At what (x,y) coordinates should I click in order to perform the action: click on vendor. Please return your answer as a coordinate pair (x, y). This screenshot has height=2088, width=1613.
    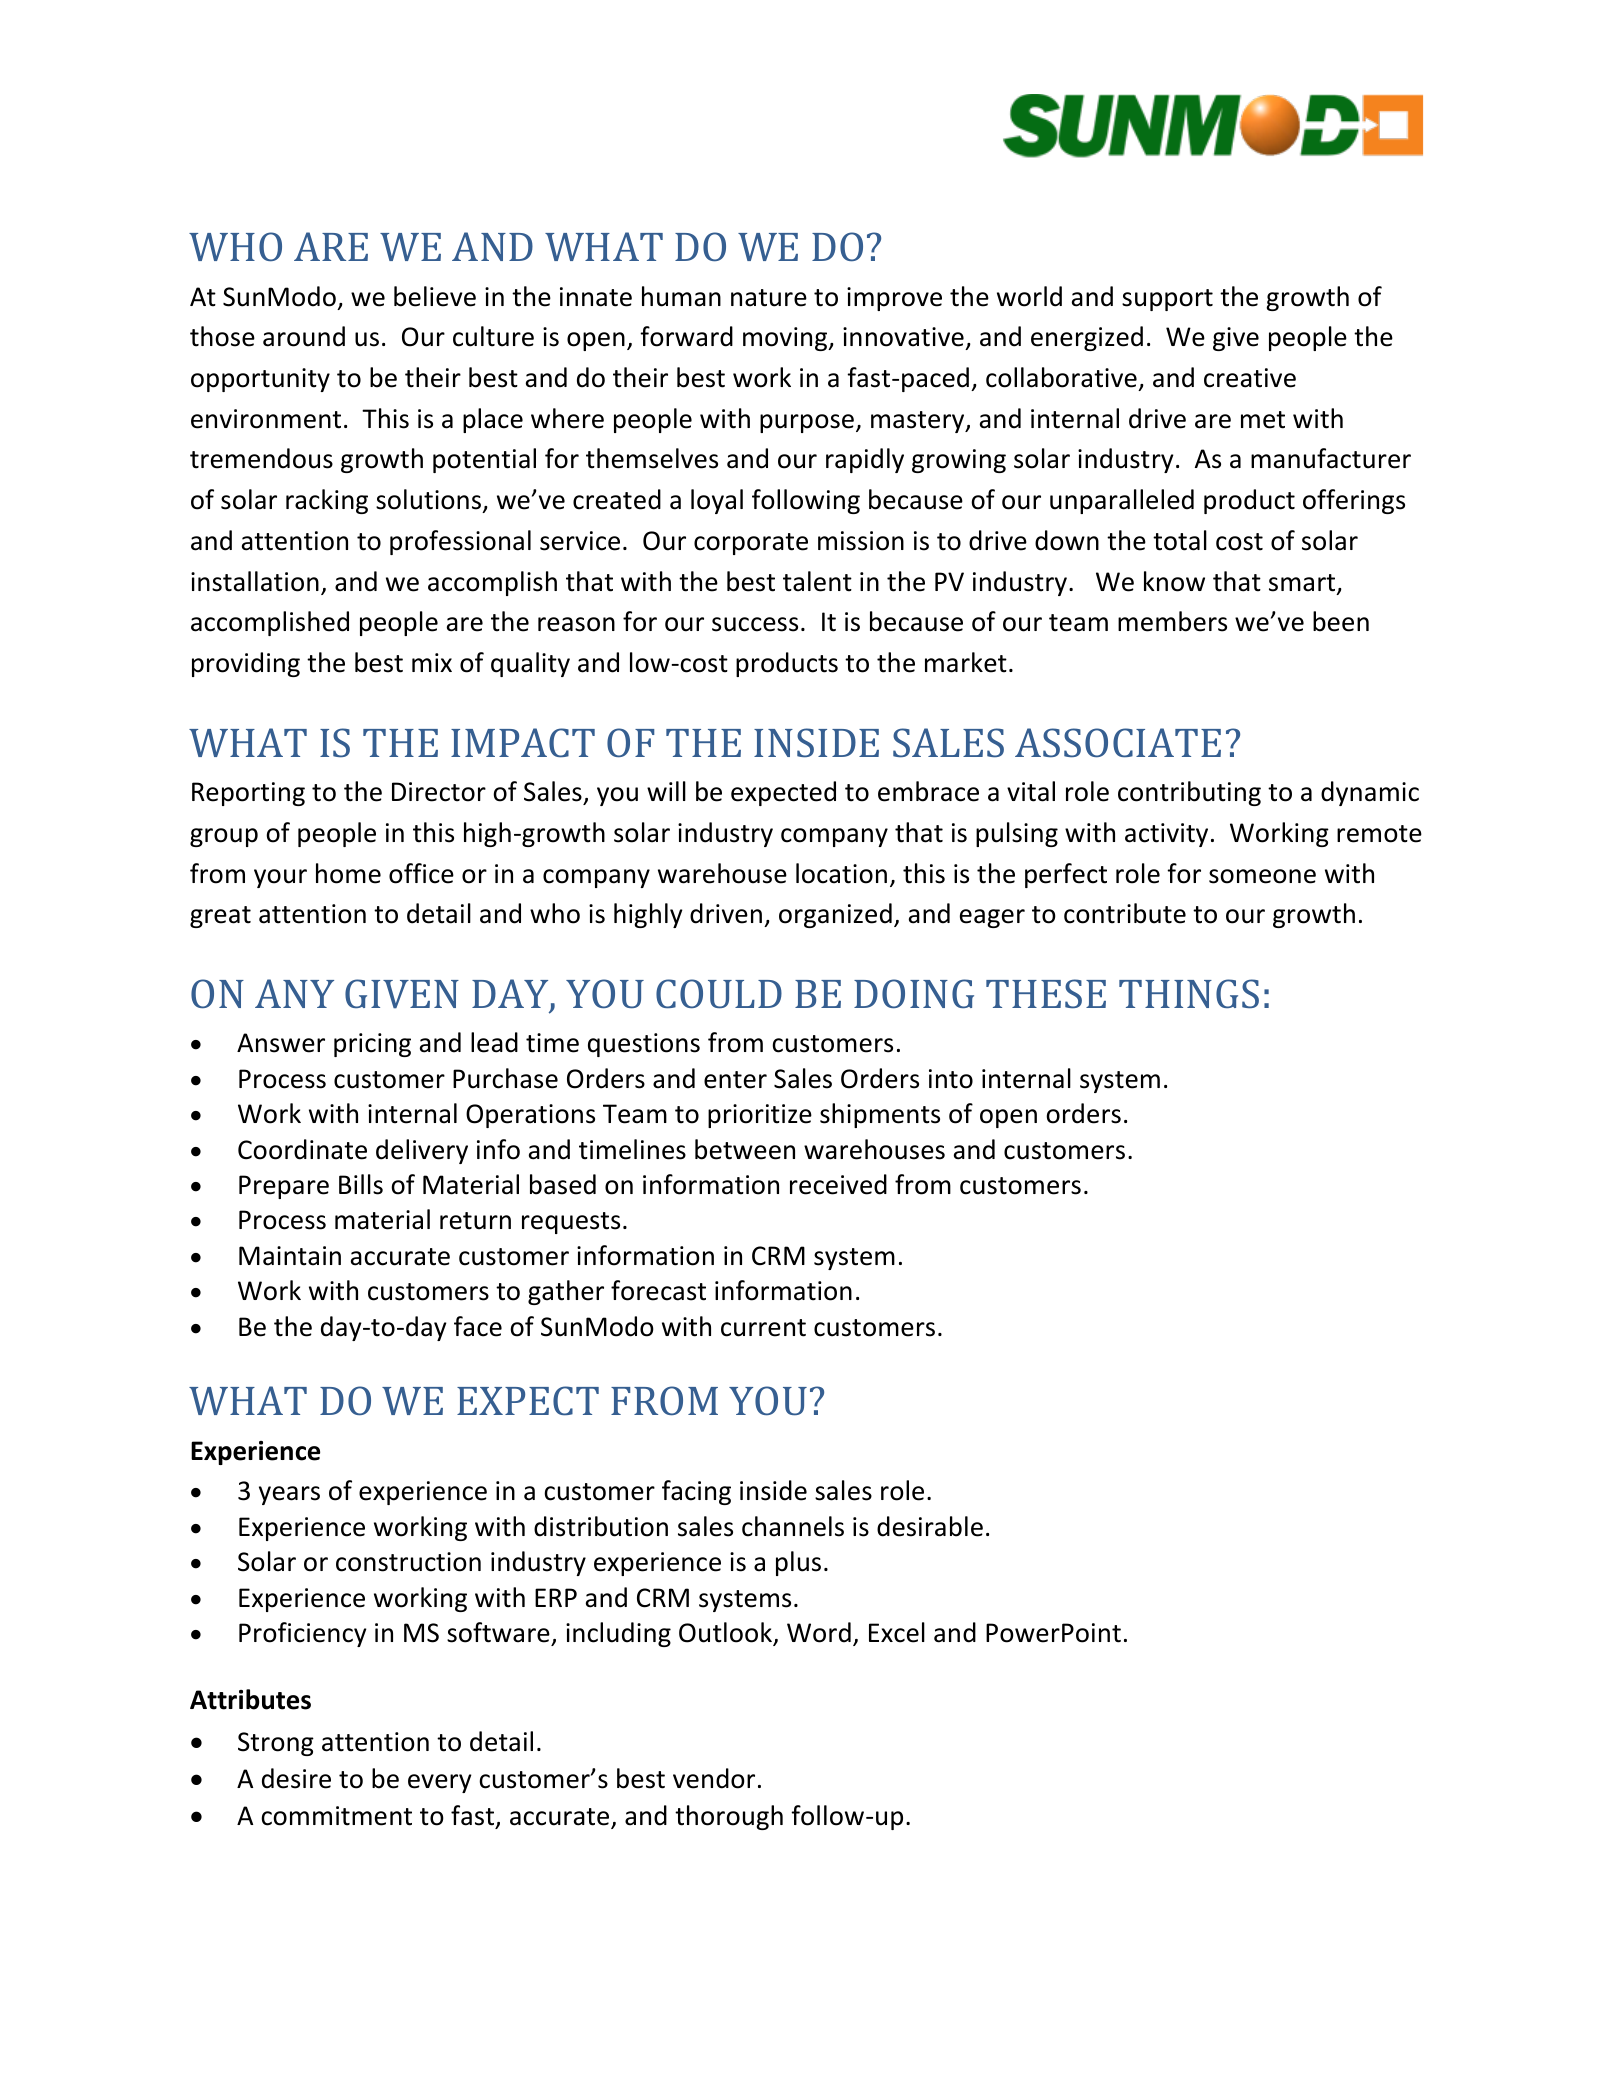
    Looking at the image, I should click on (714, 1778).
